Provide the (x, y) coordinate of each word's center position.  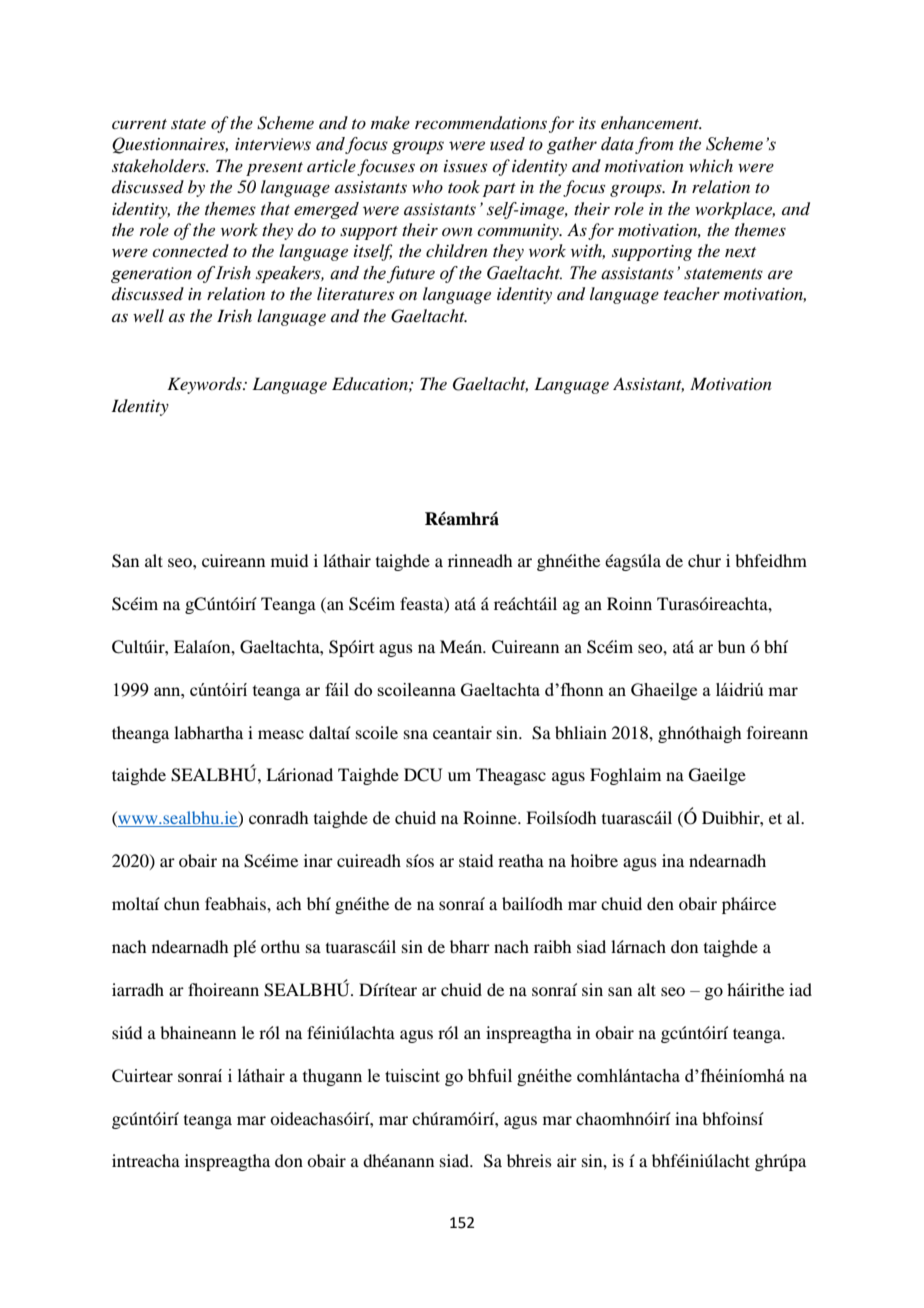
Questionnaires (170, 145)
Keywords (205, 385)
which (711, 165)
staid (476, 860)
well (148, 315)
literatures (355, 293)
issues (465, 166)
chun (182, 903)
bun (731, 646)
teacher (692, 293)
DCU (423, 775)
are (780, 275)
